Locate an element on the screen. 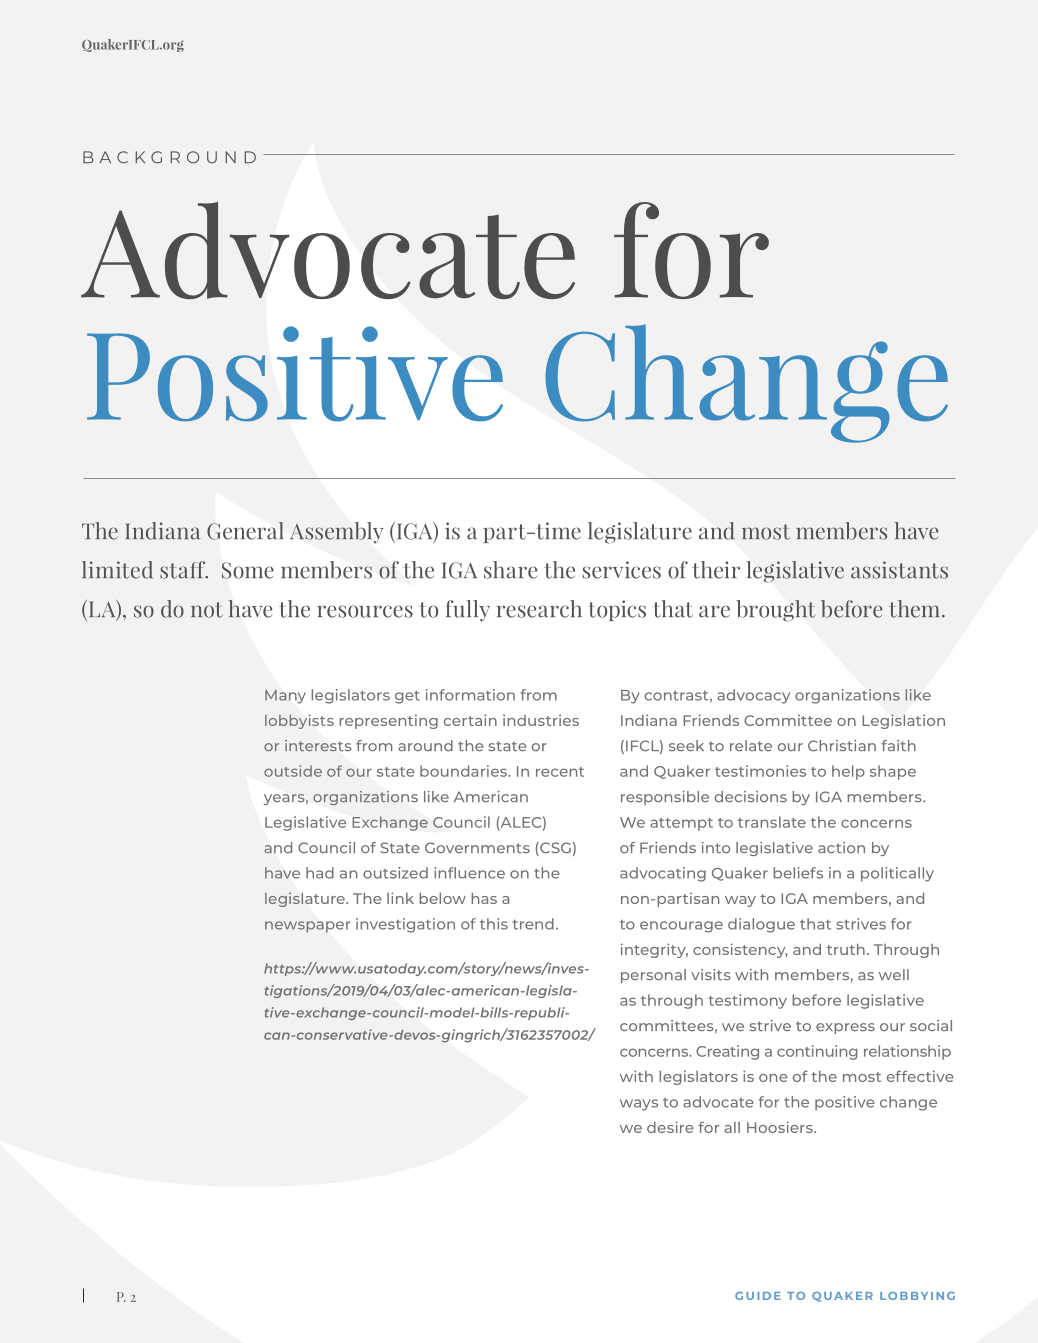 The width and height of the screenshot is (1038, 1343). had is located at coordinates (320, 873).
